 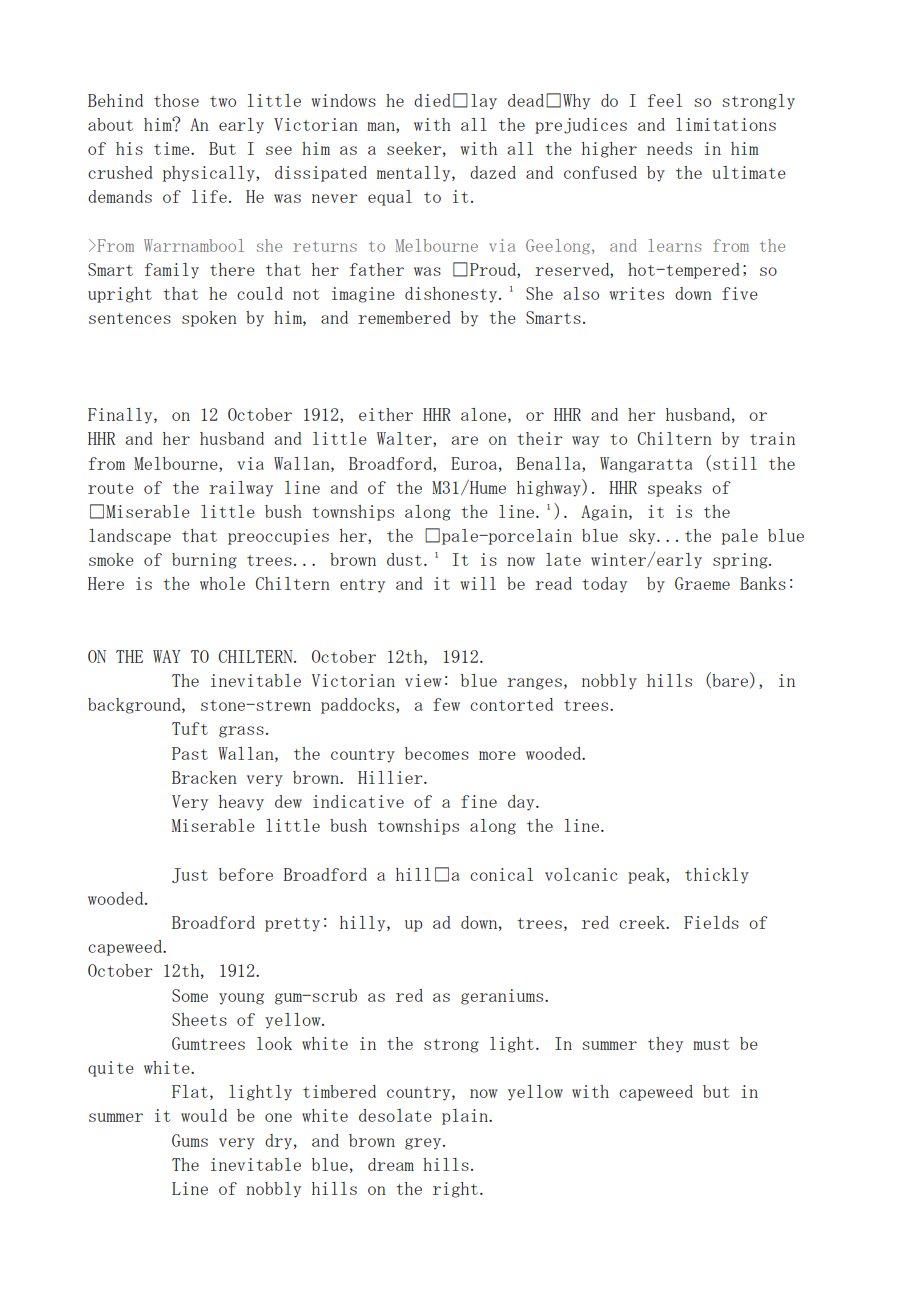 I want to click on conical, so click(x=501, y=874).
